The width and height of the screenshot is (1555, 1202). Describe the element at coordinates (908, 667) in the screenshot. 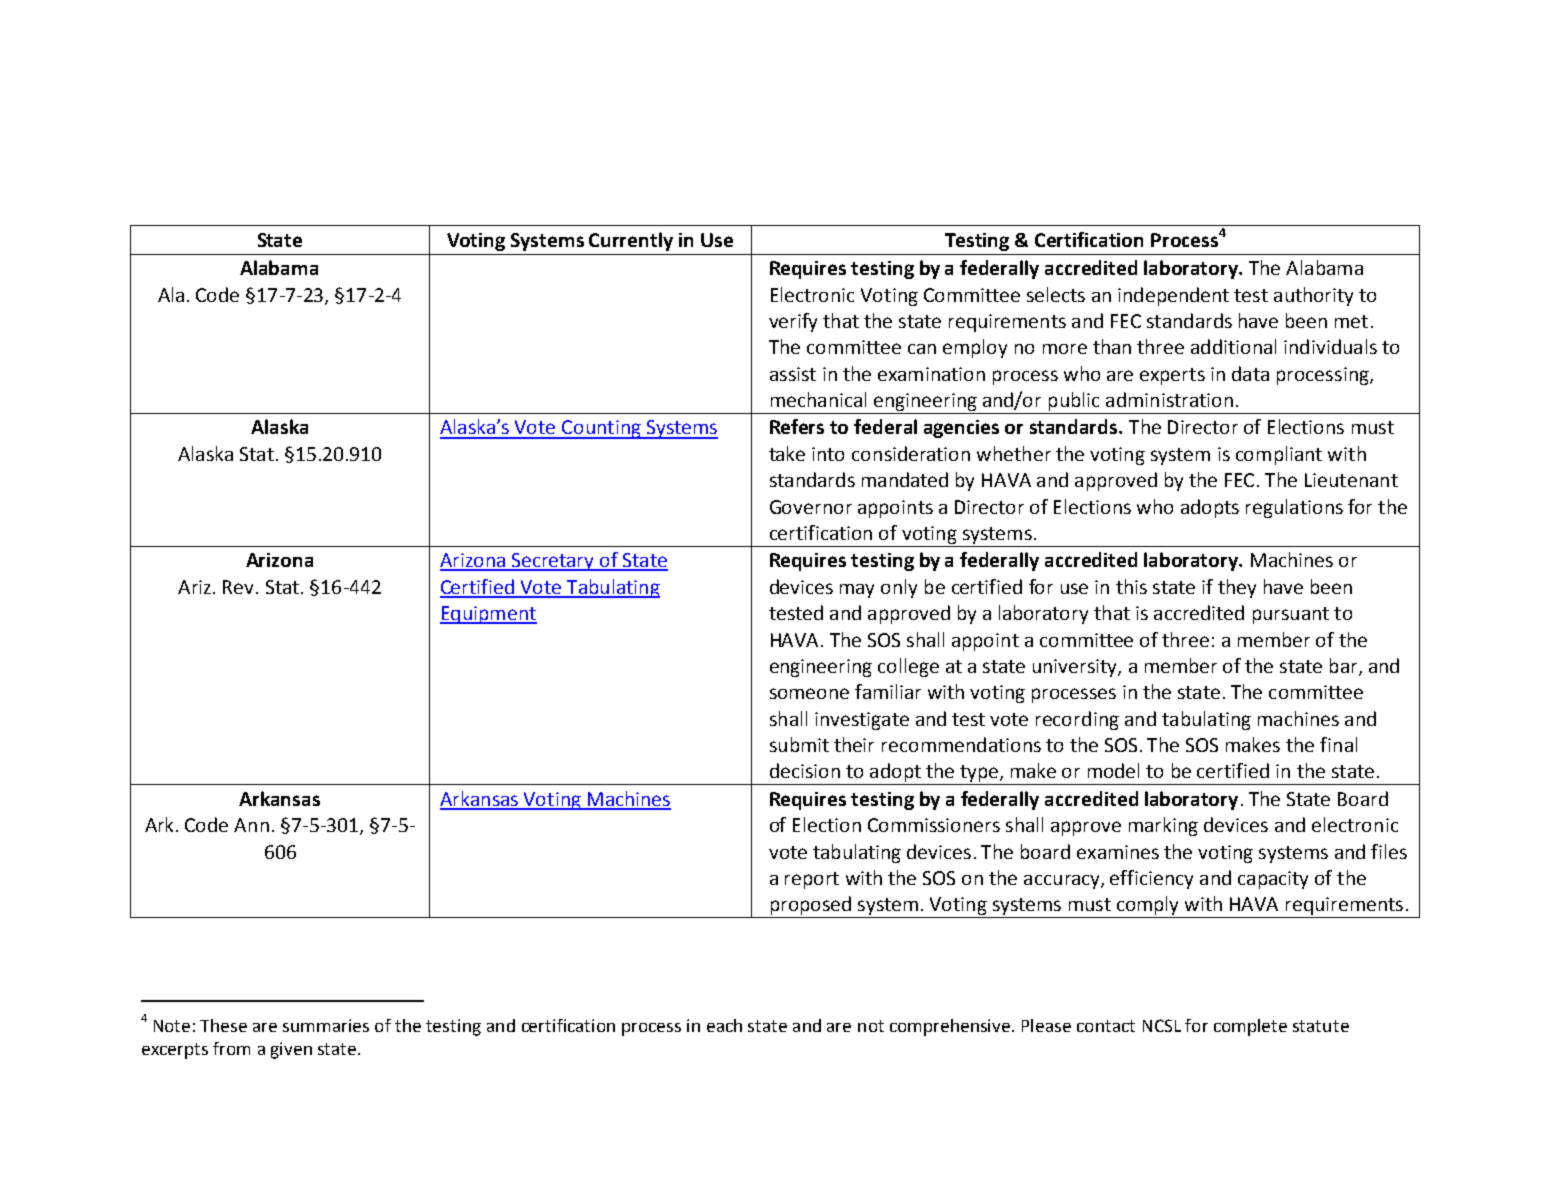

I see `college` at that location.
